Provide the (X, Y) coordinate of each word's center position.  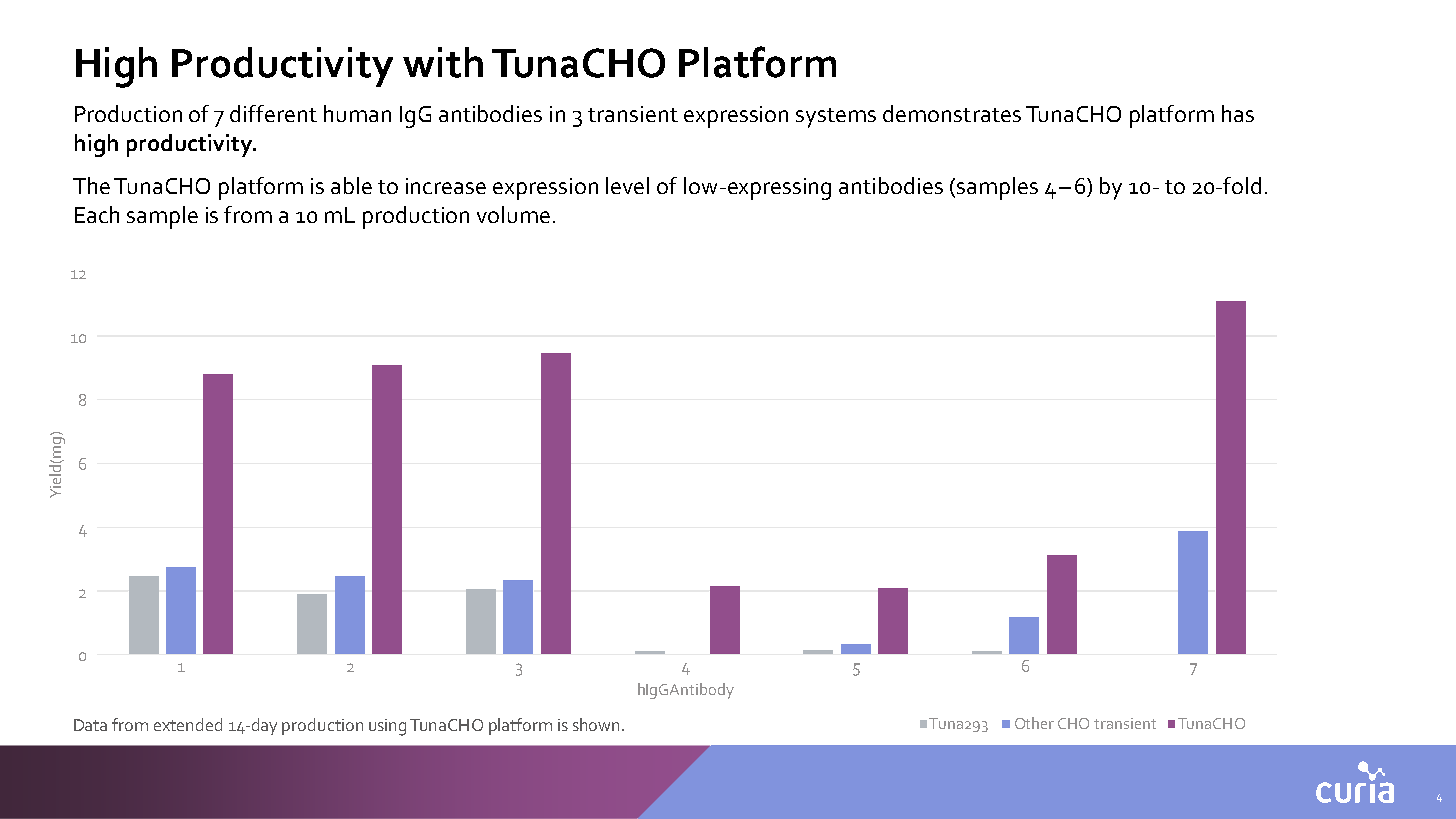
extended (188, 724)
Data (90, 725)
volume (513, 214)
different (273, 113)
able (351, 185)
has (1238, 113)
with (443, 62)
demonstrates (952, 113)
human (357, 113)
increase (446, 186)
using (387, 727)
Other (1034, 723)
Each (97, 214)
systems (836, 118)
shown (598, 724)
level (627, 185)
